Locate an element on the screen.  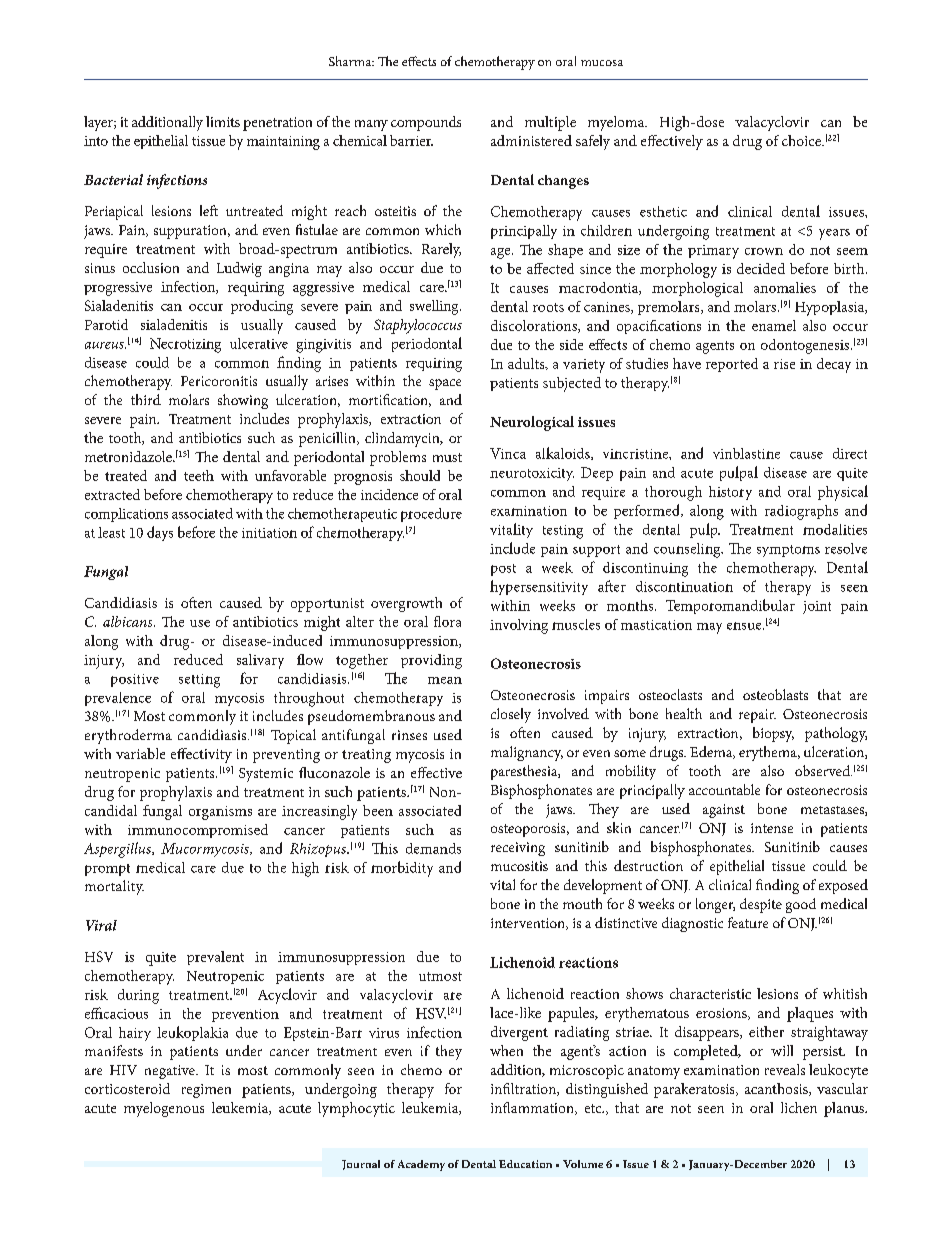
limits is located at coordinates (223, 121).
